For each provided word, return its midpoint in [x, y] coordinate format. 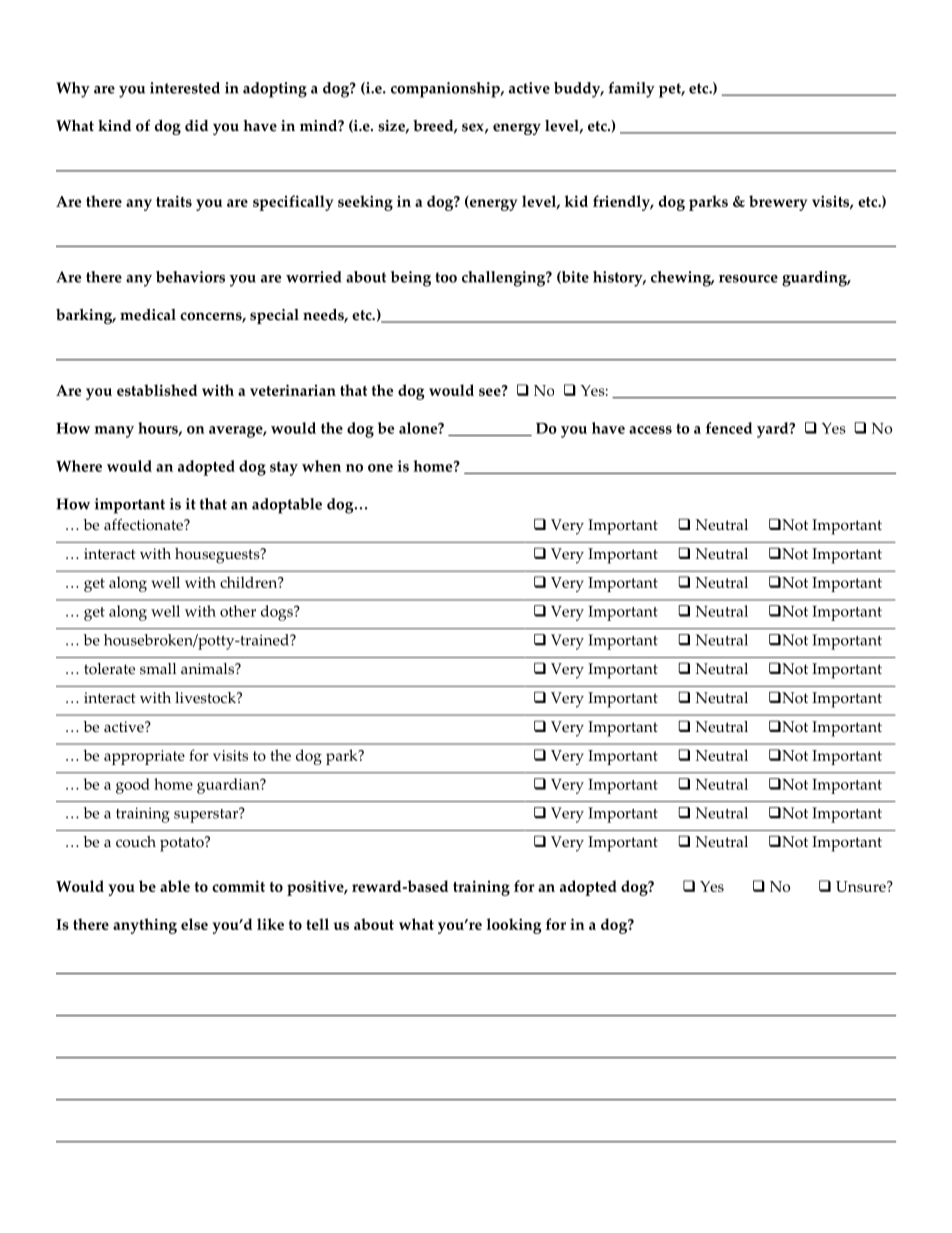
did [196, 126]
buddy [578, 90]
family [632, 90]
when [321, 466]
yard [774, 430]
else [194, 924]
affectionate [144, 525]
